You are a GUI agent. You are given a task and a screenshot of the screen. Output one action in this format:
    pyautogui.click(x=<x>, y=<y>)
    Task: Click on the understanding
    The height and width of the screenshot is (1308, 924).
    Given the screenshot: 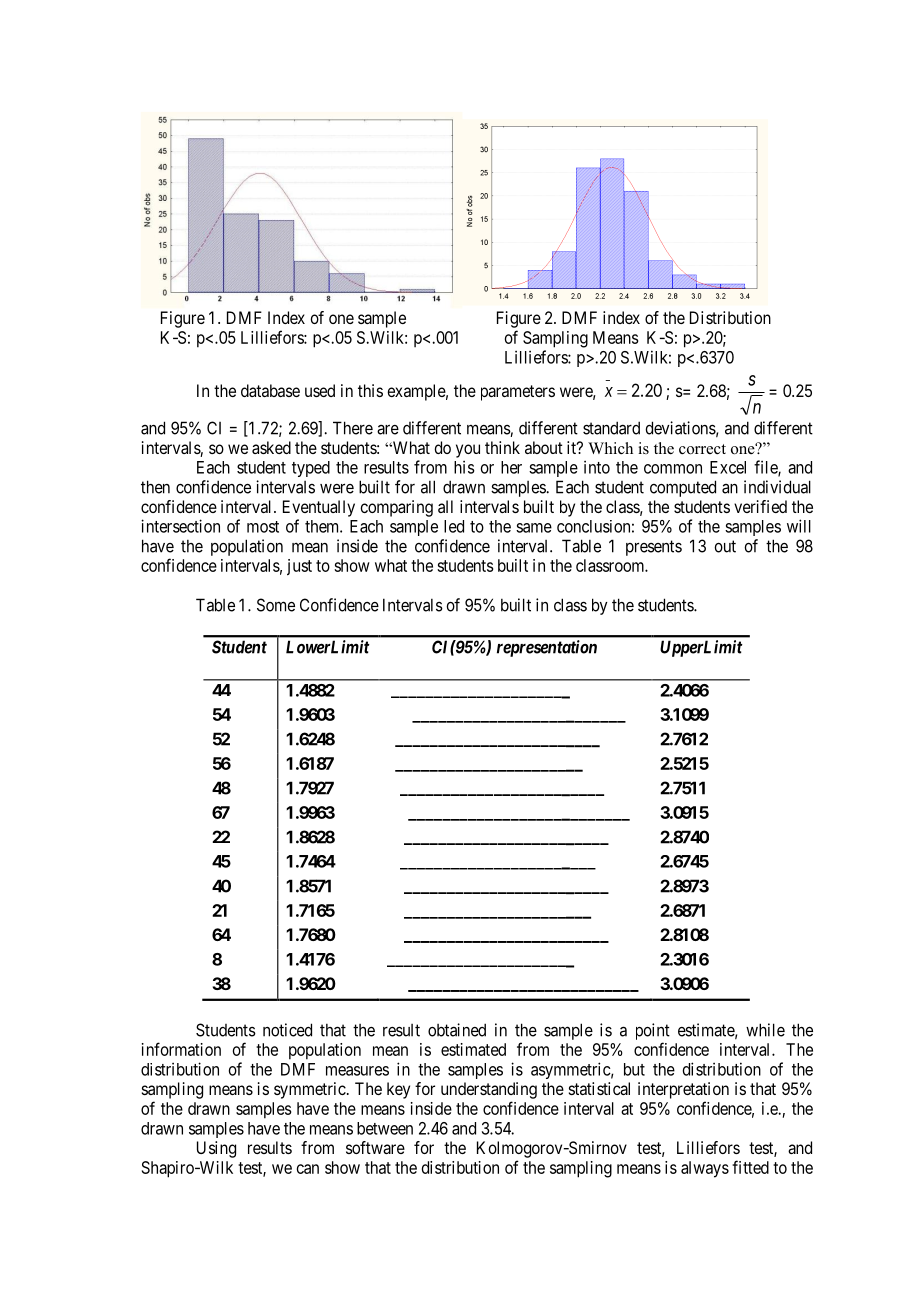 What is the action you would take?
    pyautogui.click(x=489, y=1090)
